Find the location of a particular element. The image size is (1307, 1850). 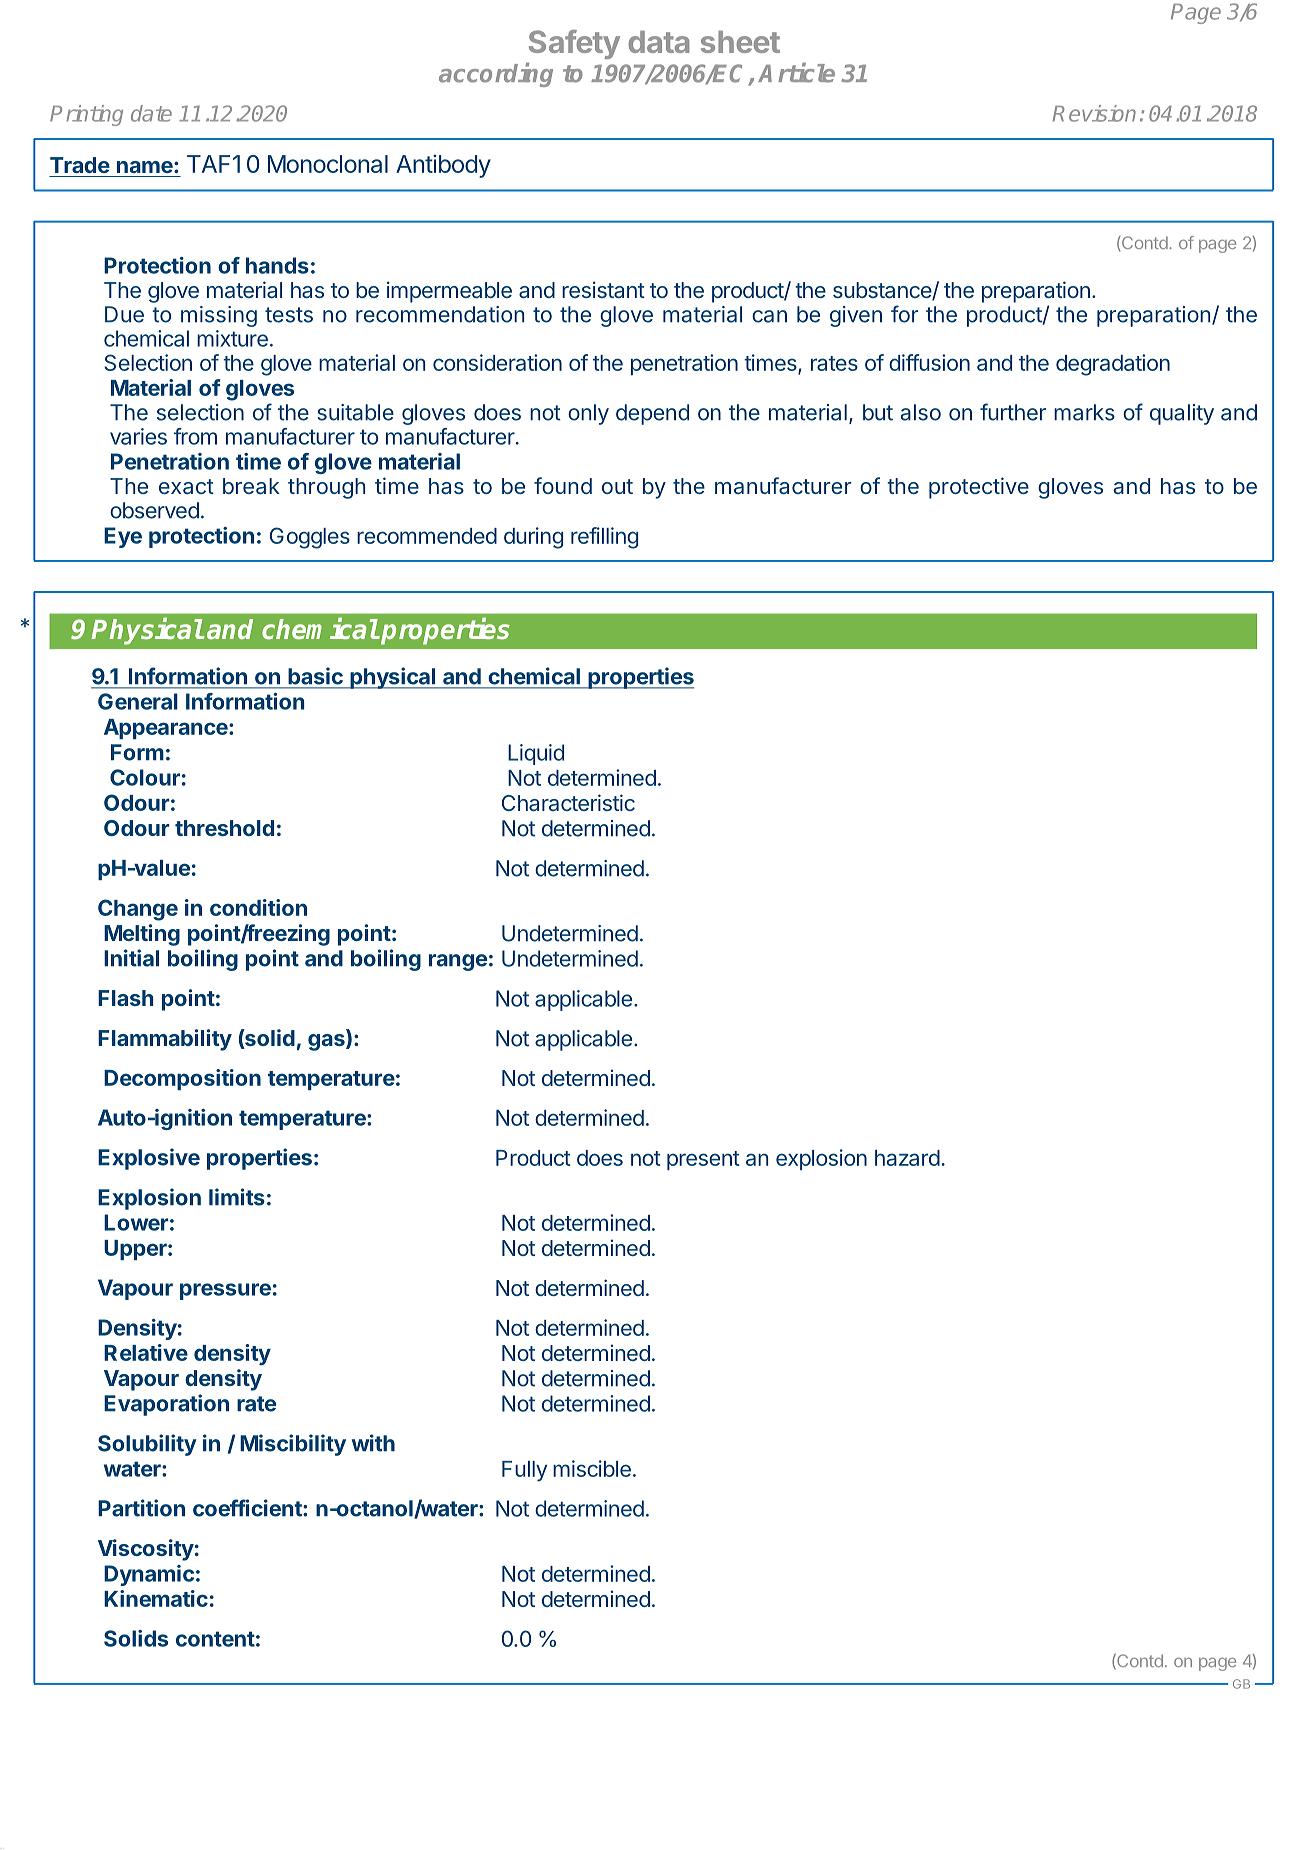

date is located at coordinates (151, 113).
